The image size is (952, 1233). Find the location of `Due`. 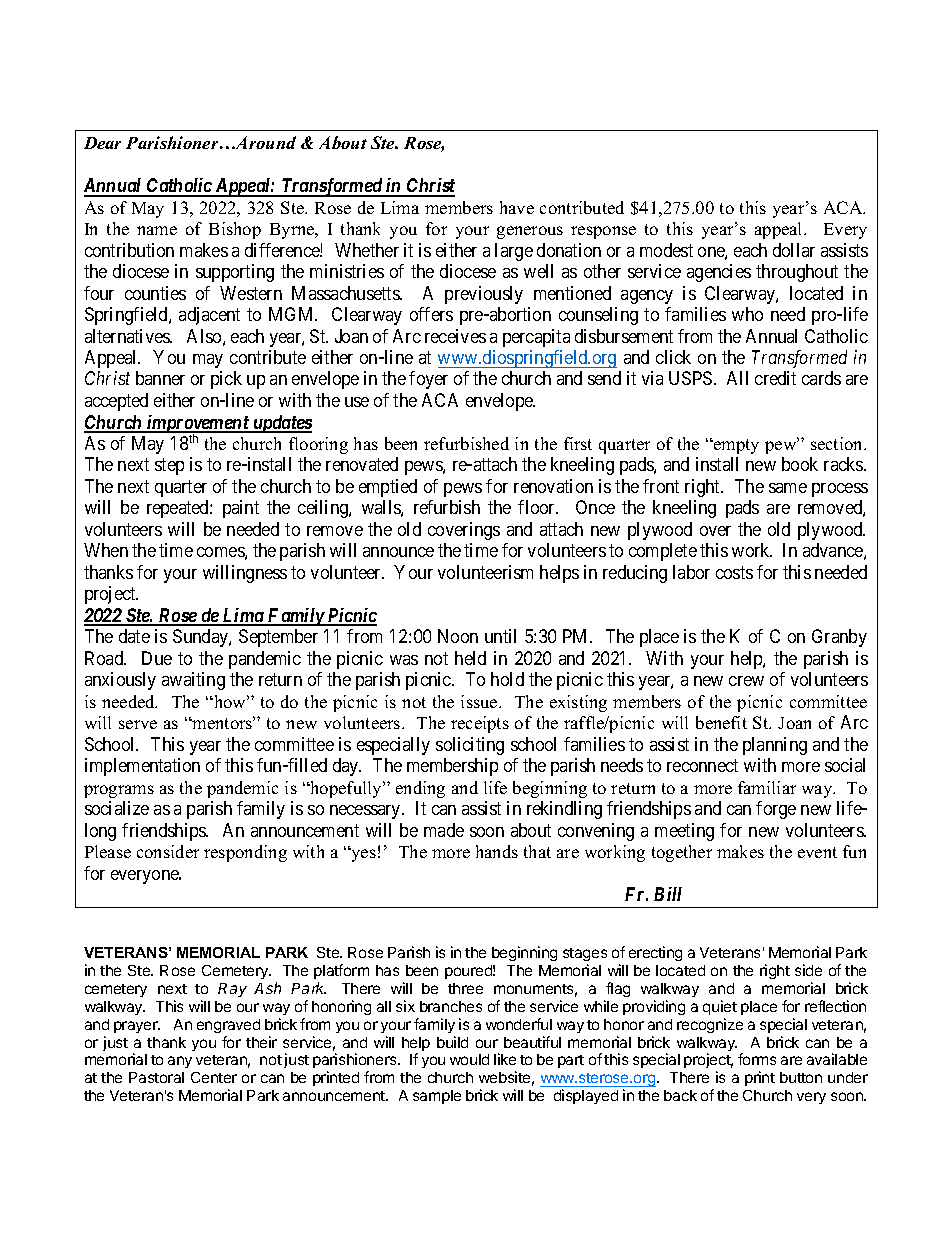

Due is located at coordinates (157, 658).
